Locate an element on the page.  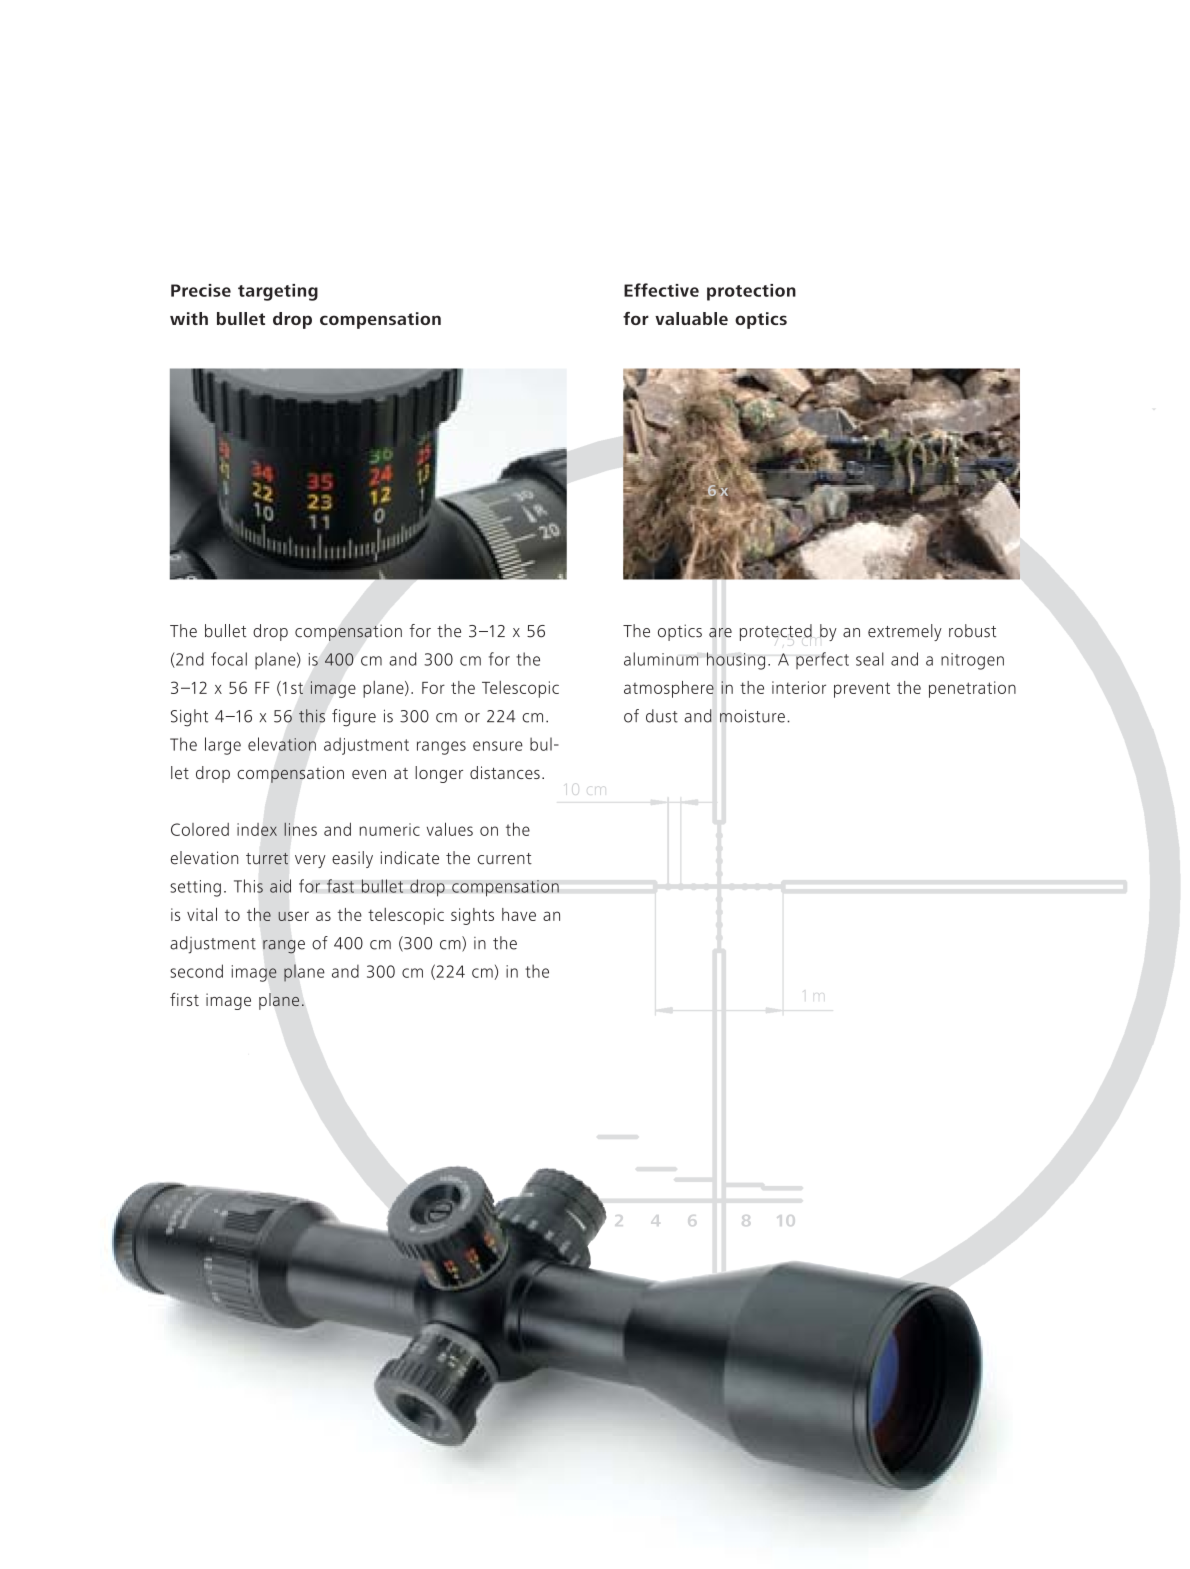
protection is located at coordinates (751, 292).
